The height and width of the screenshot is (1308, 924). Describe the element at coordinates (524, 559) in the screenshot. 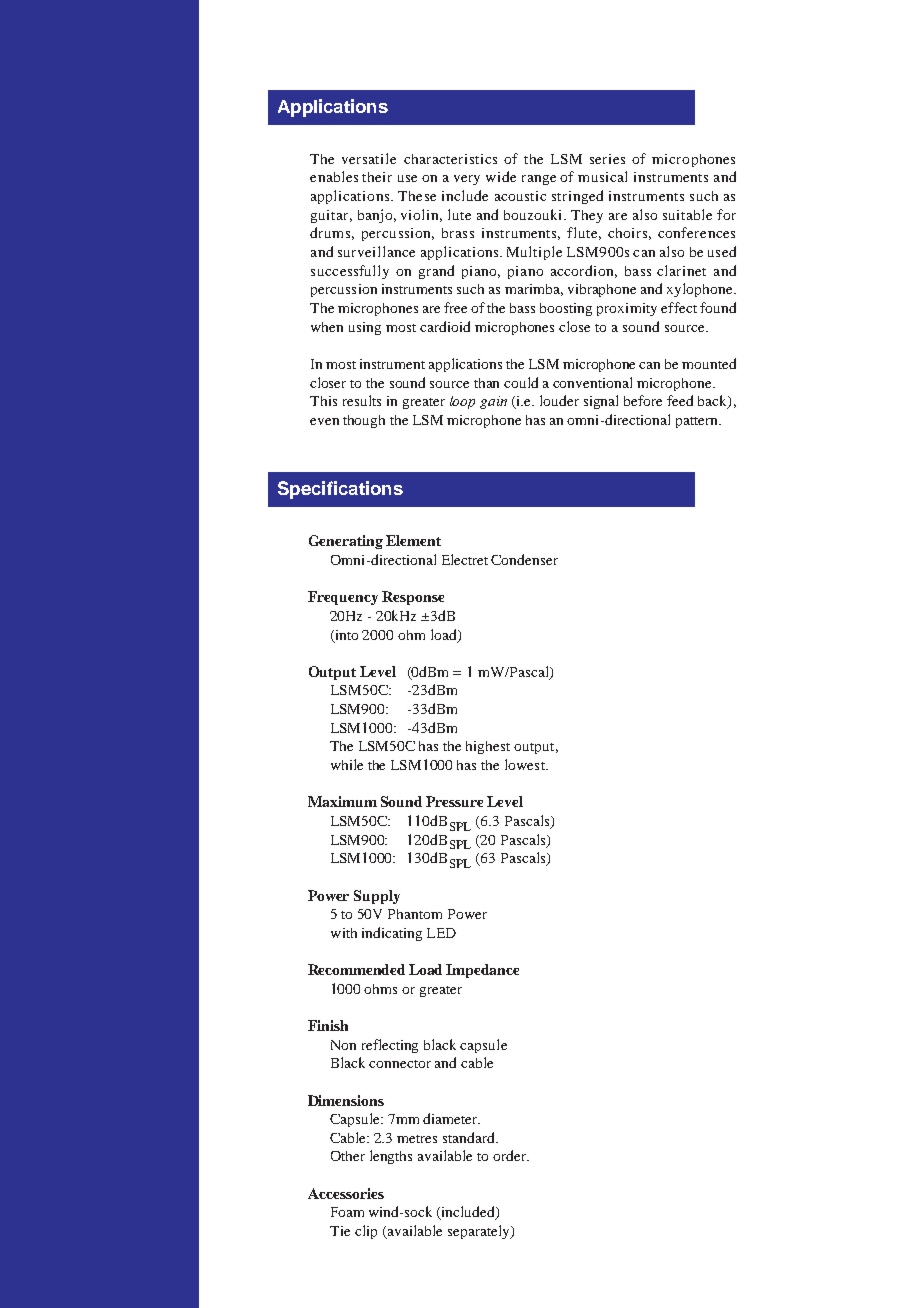

I see `Condenser` at that location.
